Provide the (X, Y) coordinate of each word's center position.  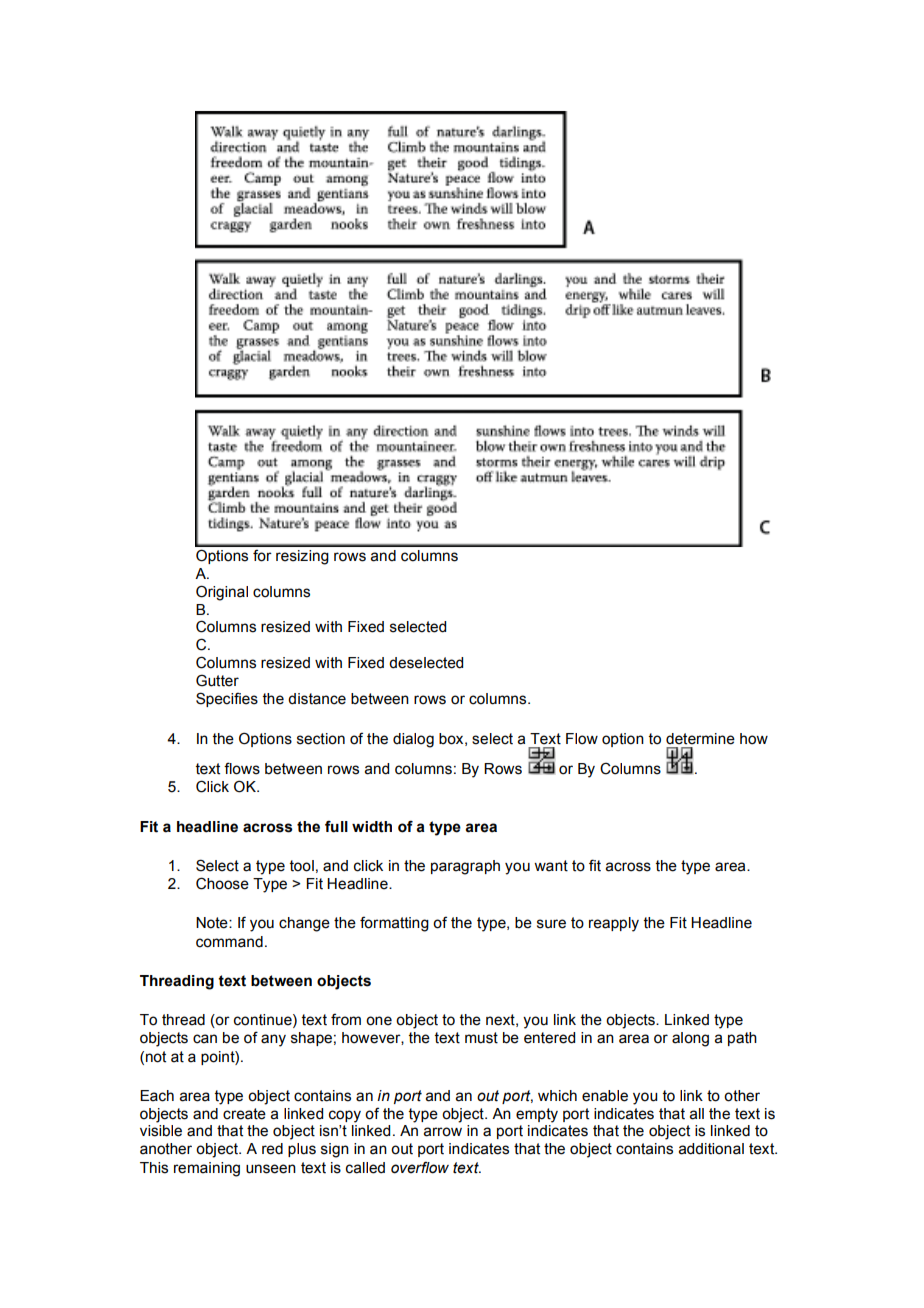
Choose (222, 883)
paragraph (465, 867)
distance (317, 699)
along (690, 1039)
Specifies (227, 699)
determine (700, 739)
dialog (413, 740)
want (551, 866)
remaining (207, 1169)
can (205, 1039)
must (481, 1038)
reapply (614, 924)
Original (222, 593)
